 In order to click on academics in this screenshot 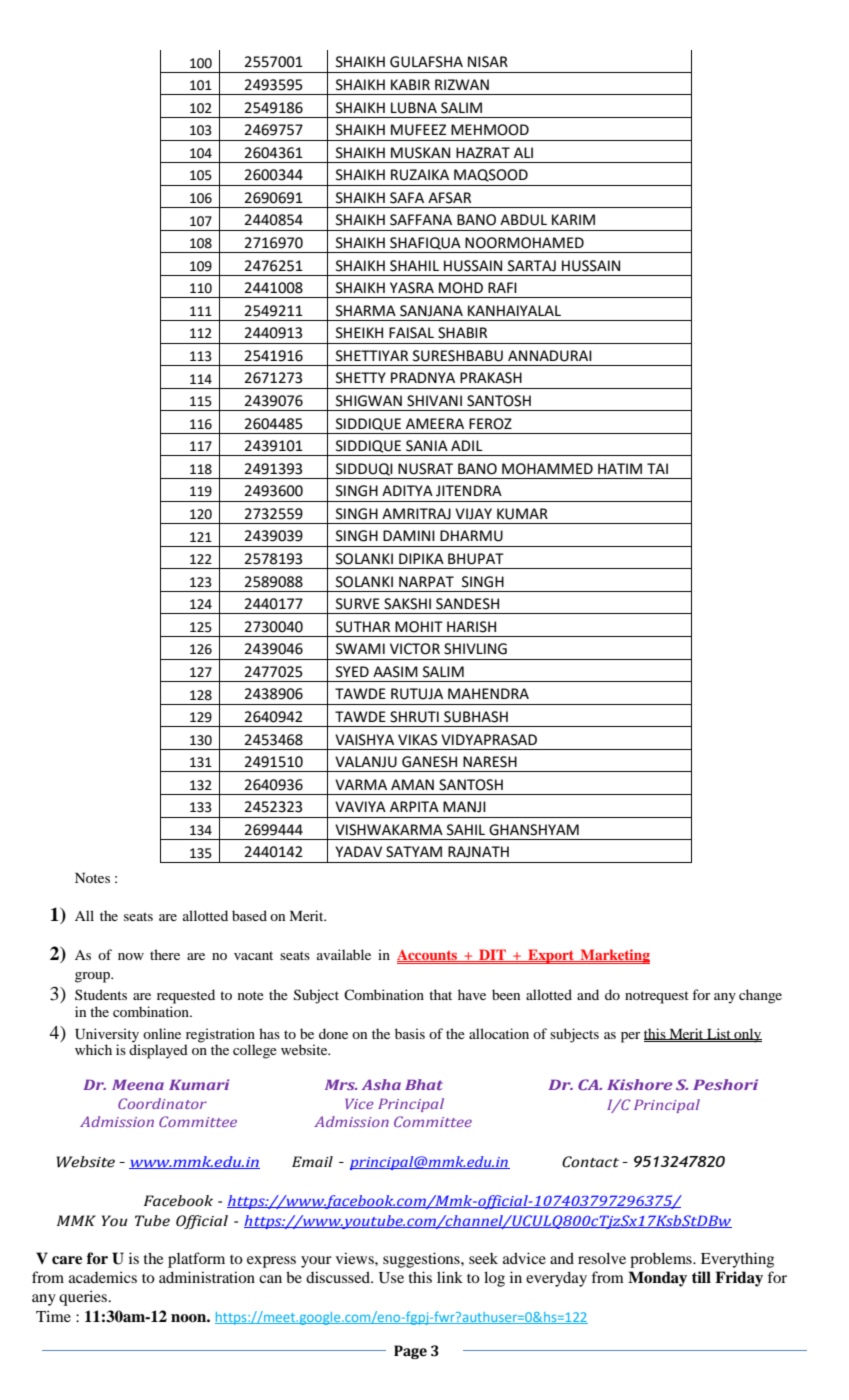, I will do `click(103, 1277)`.
